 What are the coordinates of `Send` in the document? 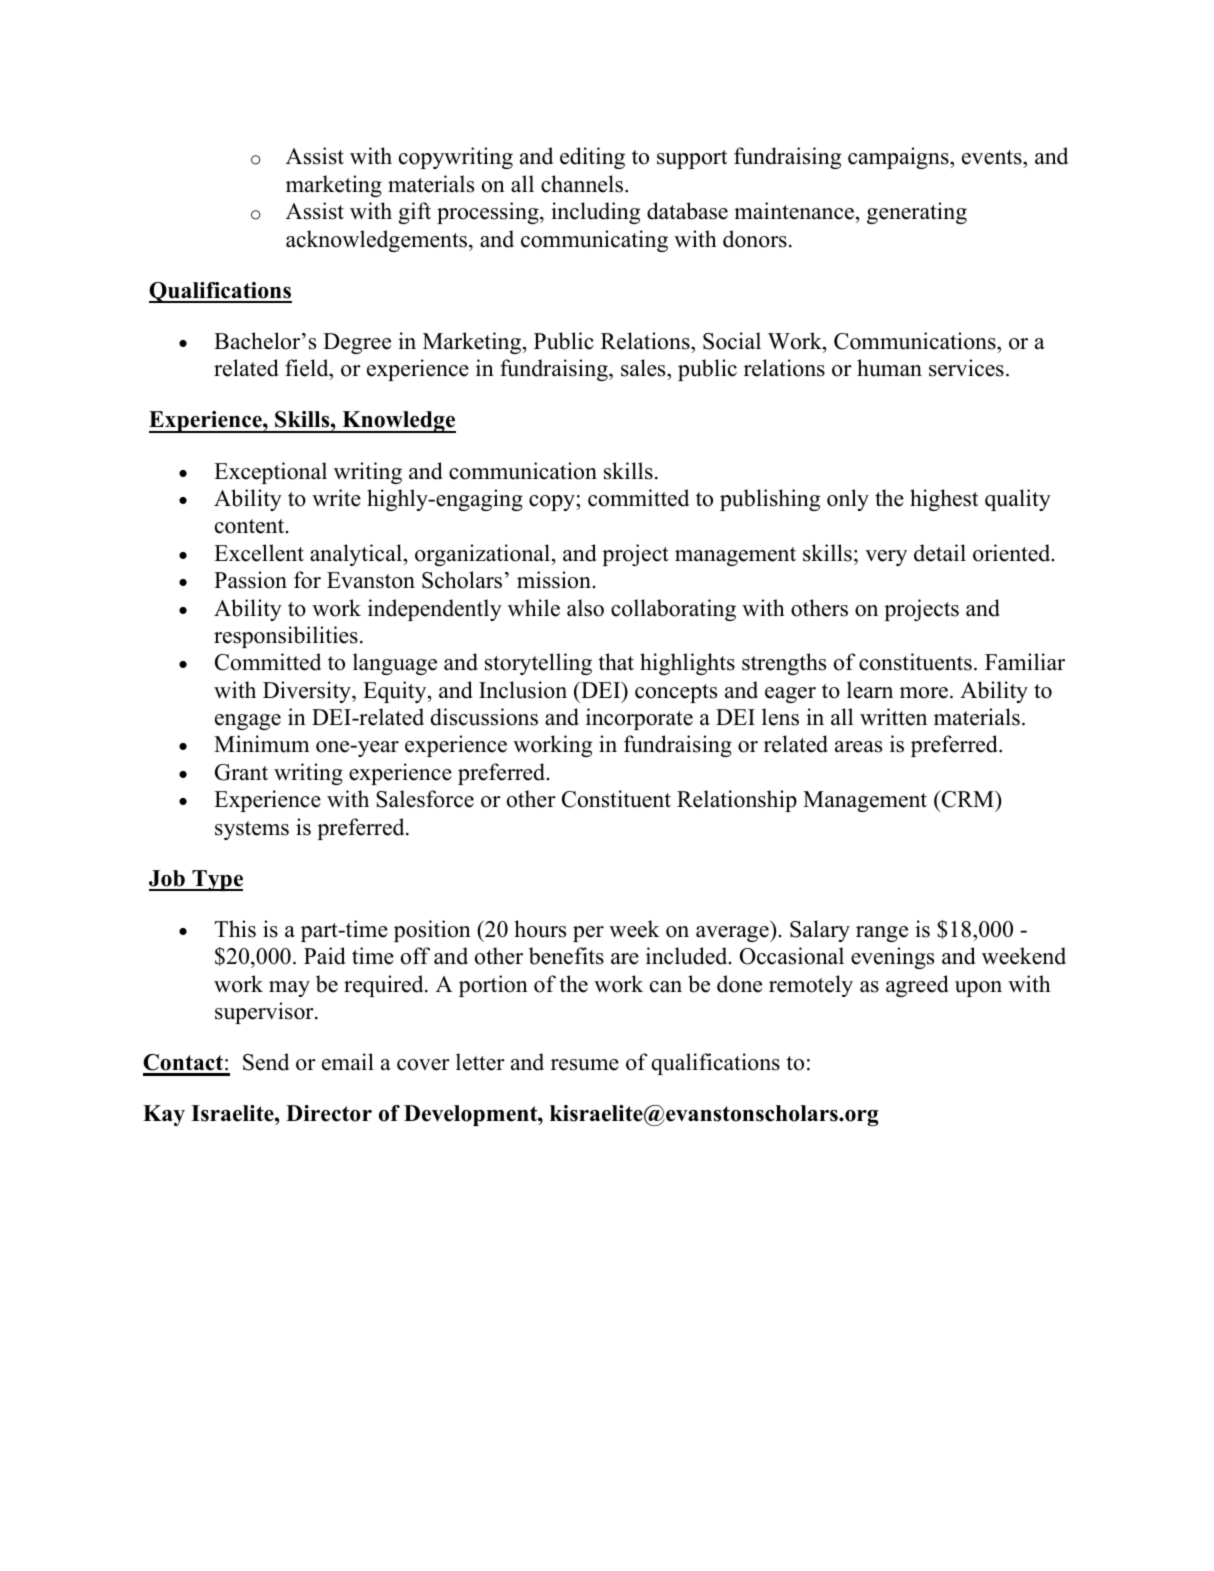 It's located at (266, 1062).
